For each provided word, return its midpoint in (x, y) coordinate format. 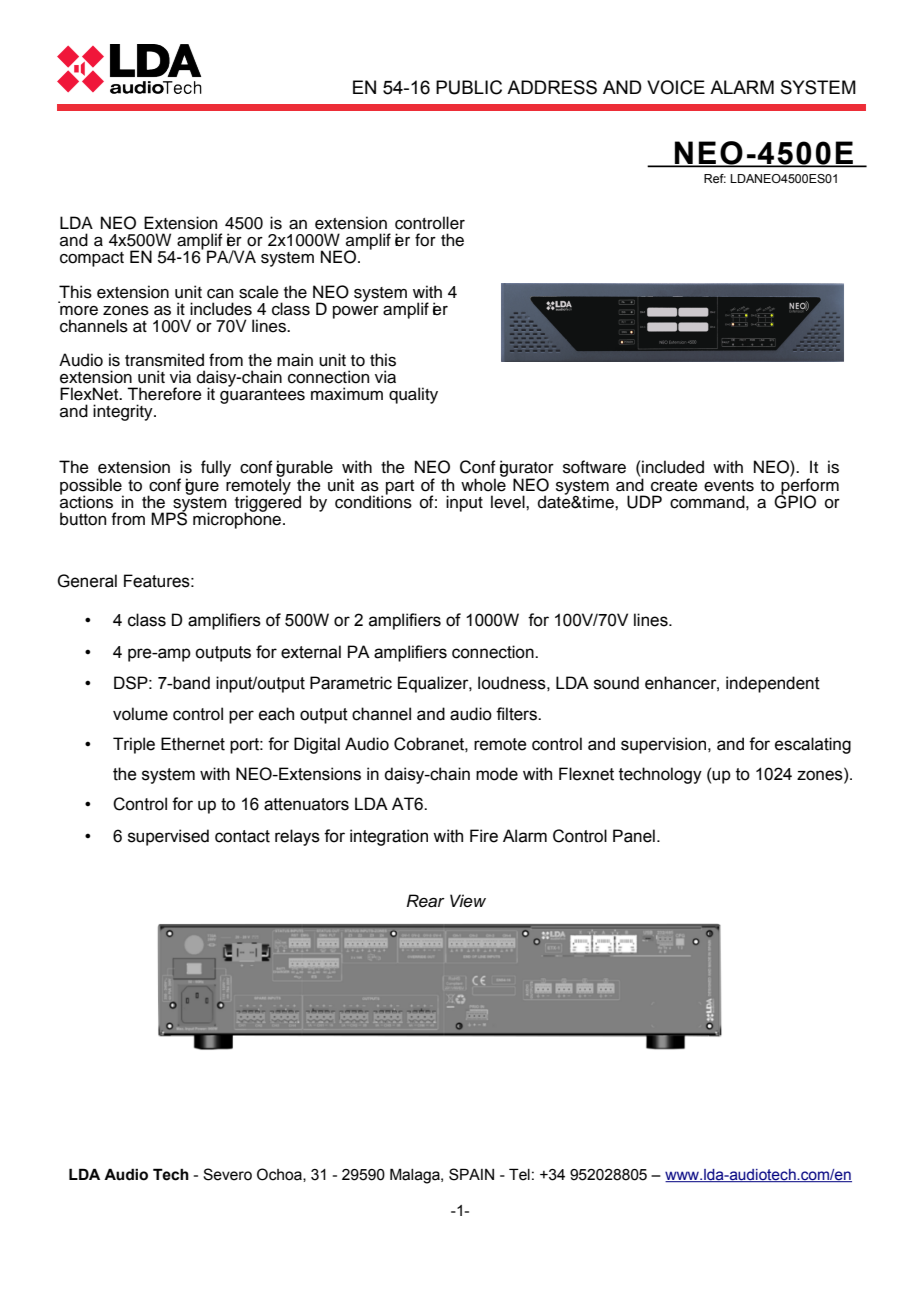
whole (483, 484)
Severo (227, 1174)
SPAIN (471, 1174)
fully (216, 468)
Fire (484, 836)
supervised (168, 837)
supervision (665, 745)
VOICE (676, 87)
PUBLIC (469, 87)
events (729, 486)
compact (92, 259)
